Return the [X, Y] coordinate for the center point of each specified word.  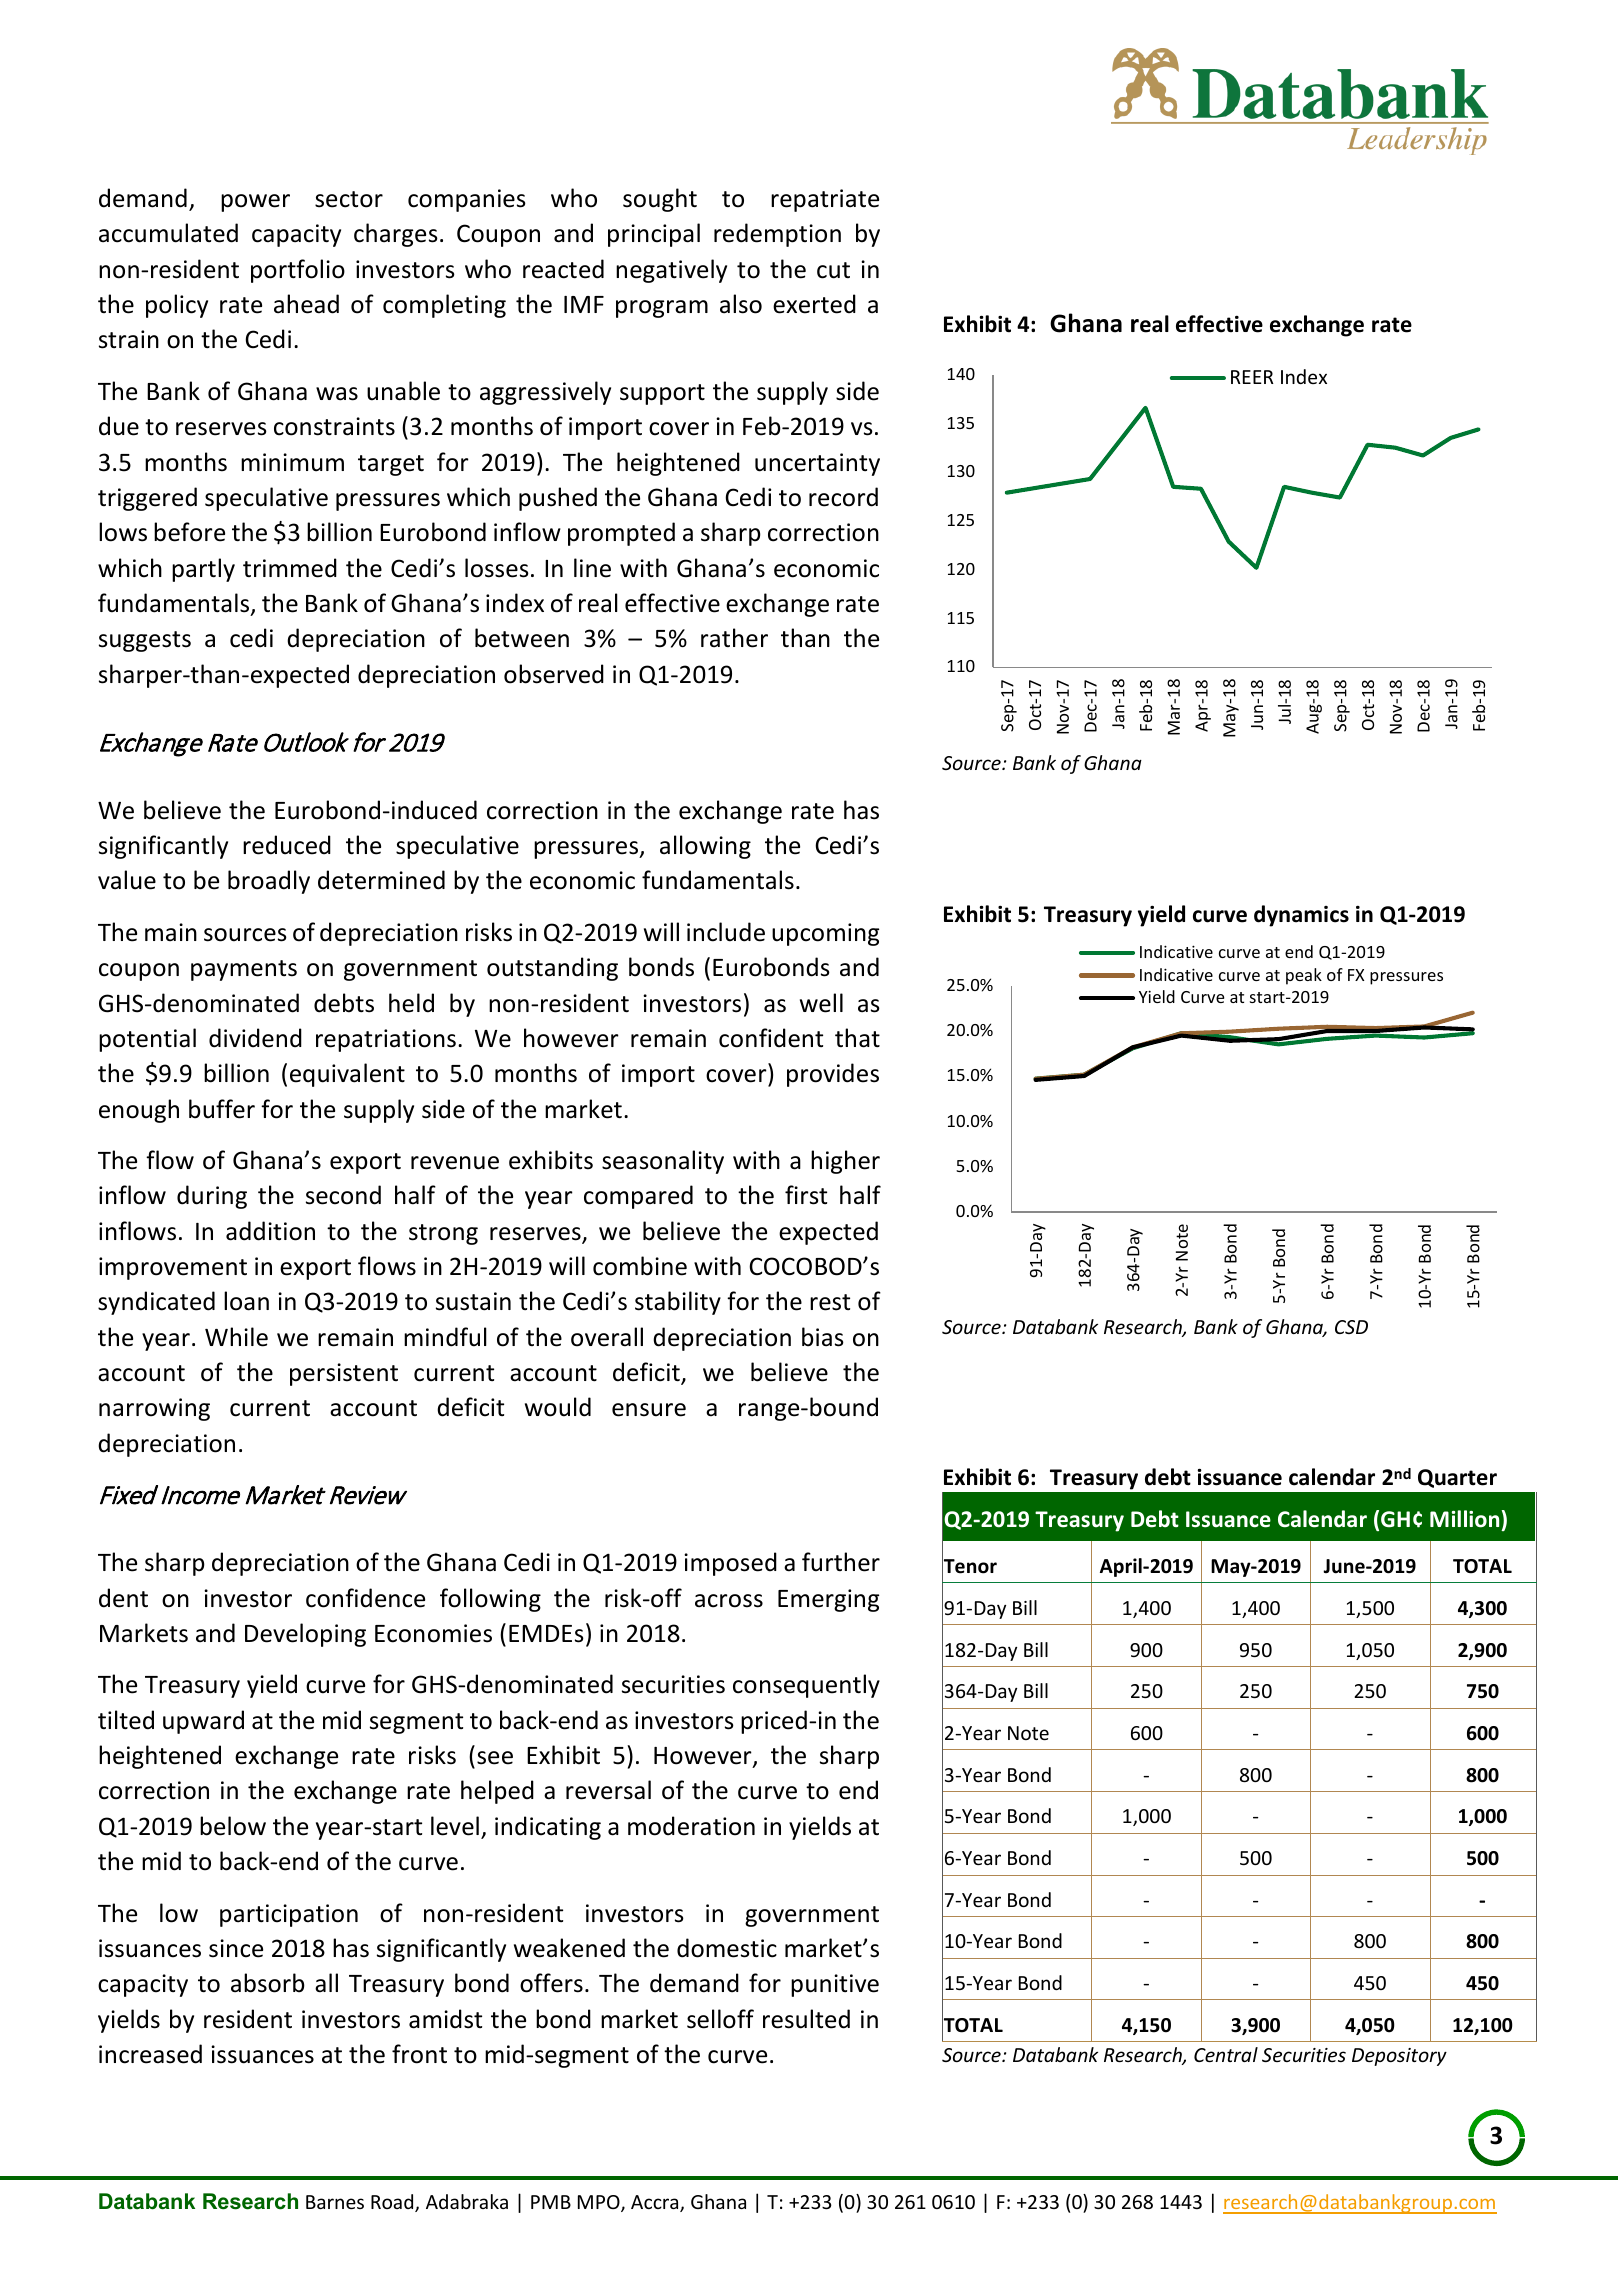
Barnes [335, 2202]
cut [833, 270]
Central [1226, 2054]
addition [270, 1231]
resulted [806, 2019]
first [806, 1195]
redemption [777, 235]
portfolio [298, 271]
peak [1304, 976]
